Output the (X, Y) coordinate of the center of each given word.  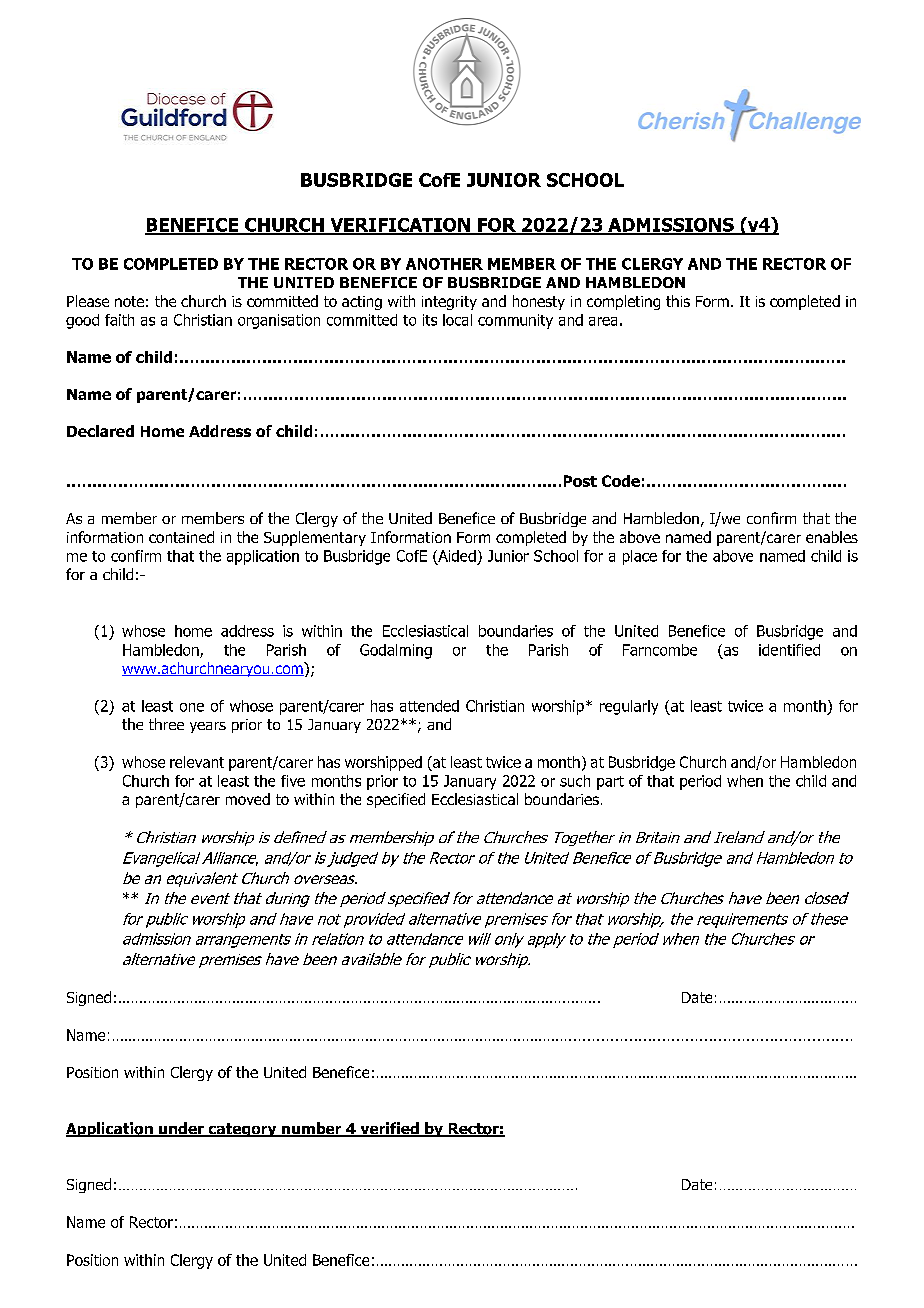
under (181, 1129)
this (678, 301)
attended (429, 706)
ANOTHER (444, 264)
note (129, 301)
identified (789, 650)
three (166, 724)
